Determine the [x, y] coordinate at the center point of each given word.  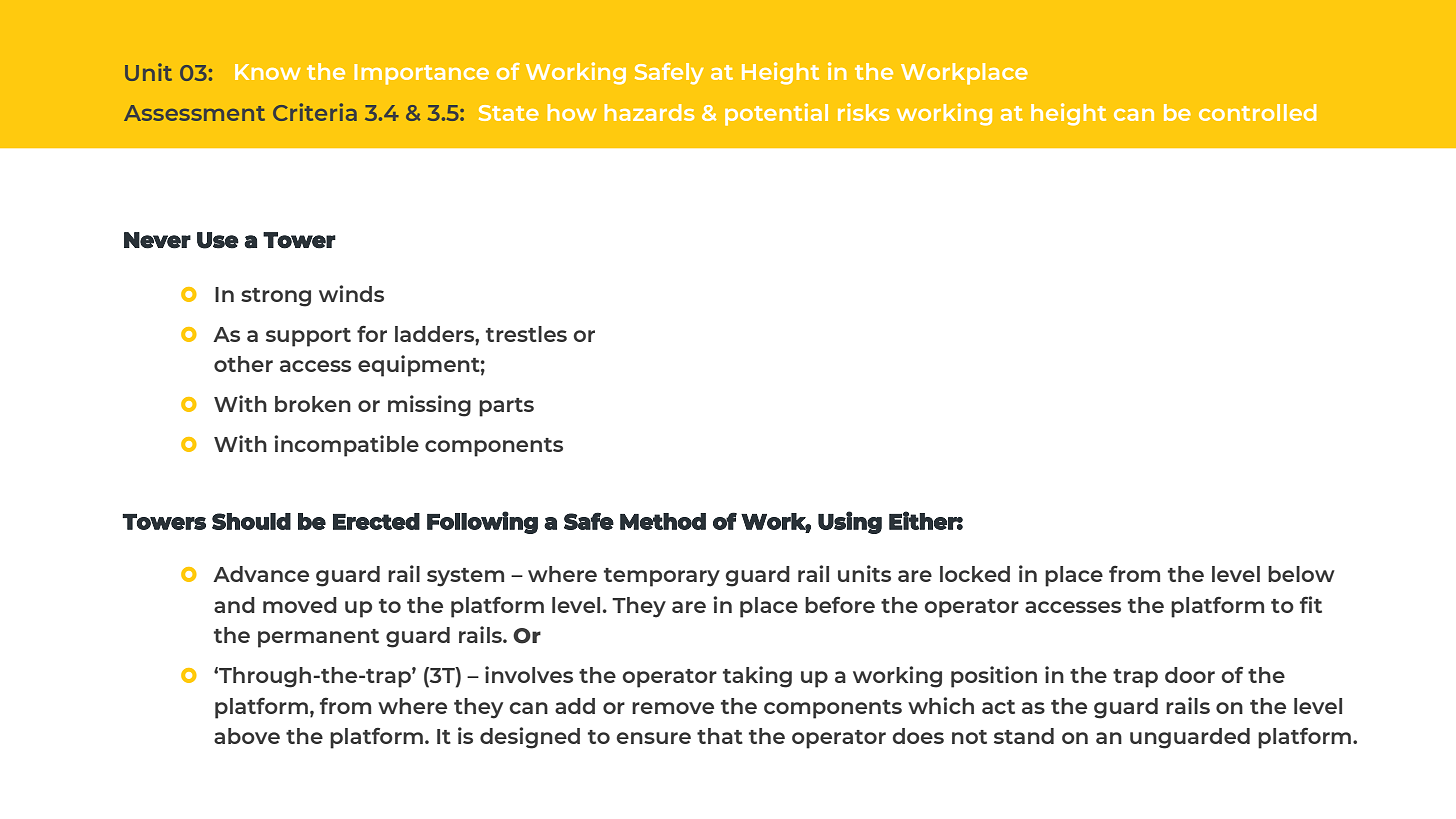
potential [776, 114]
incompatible [346, 446]
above [247, 736]
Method [663, 521]
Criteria [315, 112]
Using [850, 522]
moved [300, 605]
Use [218, 240]
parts [506, 407]
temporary [662, 577]
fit [1311, 604]
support [308, 337]
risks [863, 112]
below [1301, 574]
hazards [649, 112]
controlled [1257, 112]
